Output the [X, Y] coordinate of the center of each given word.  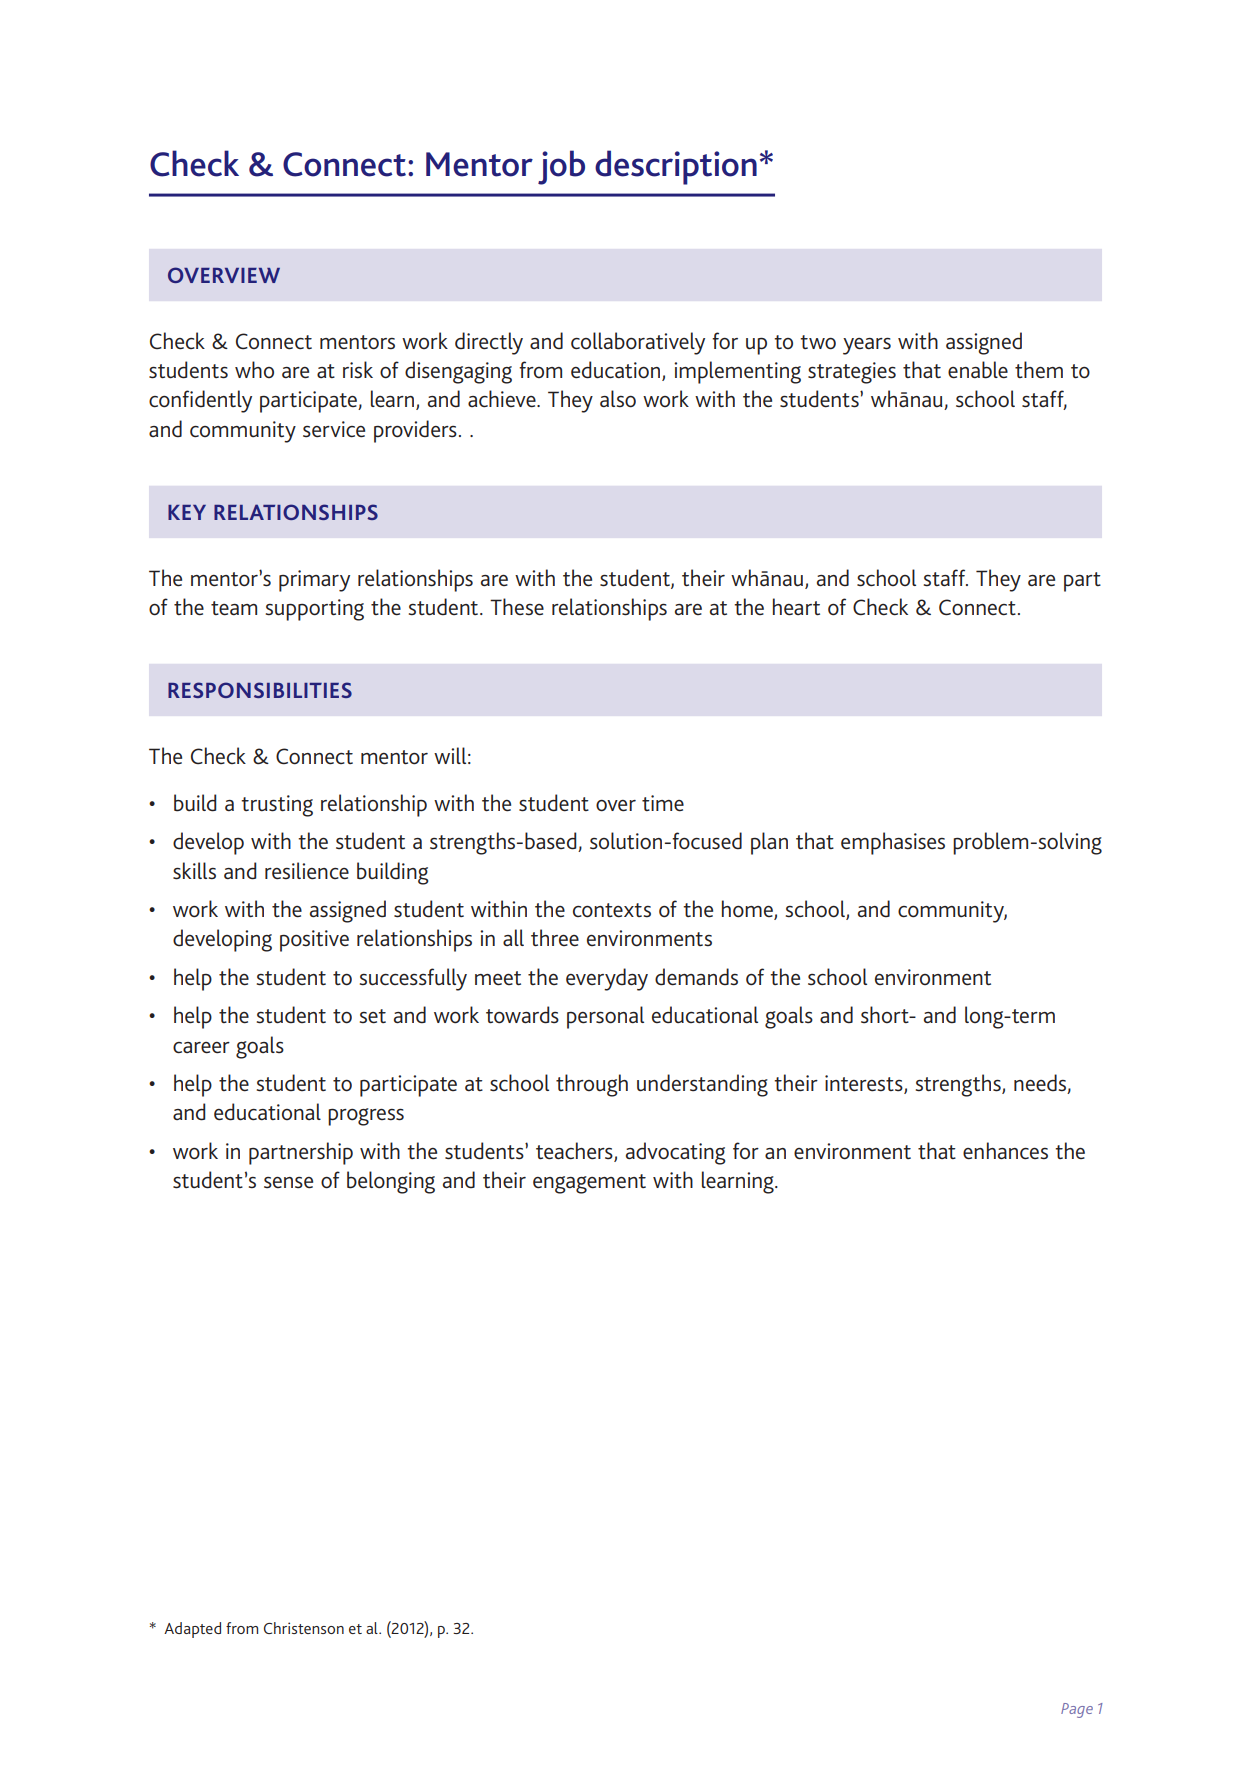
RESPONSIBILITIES [260, 690]
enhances [1005, 1151]
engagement [589, 1184]
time [663, 803]
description [676, 167]
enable [978, 370]
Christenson [304, 1628]
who [254, 369]
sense [288, 1183]
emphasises [893, 843]
